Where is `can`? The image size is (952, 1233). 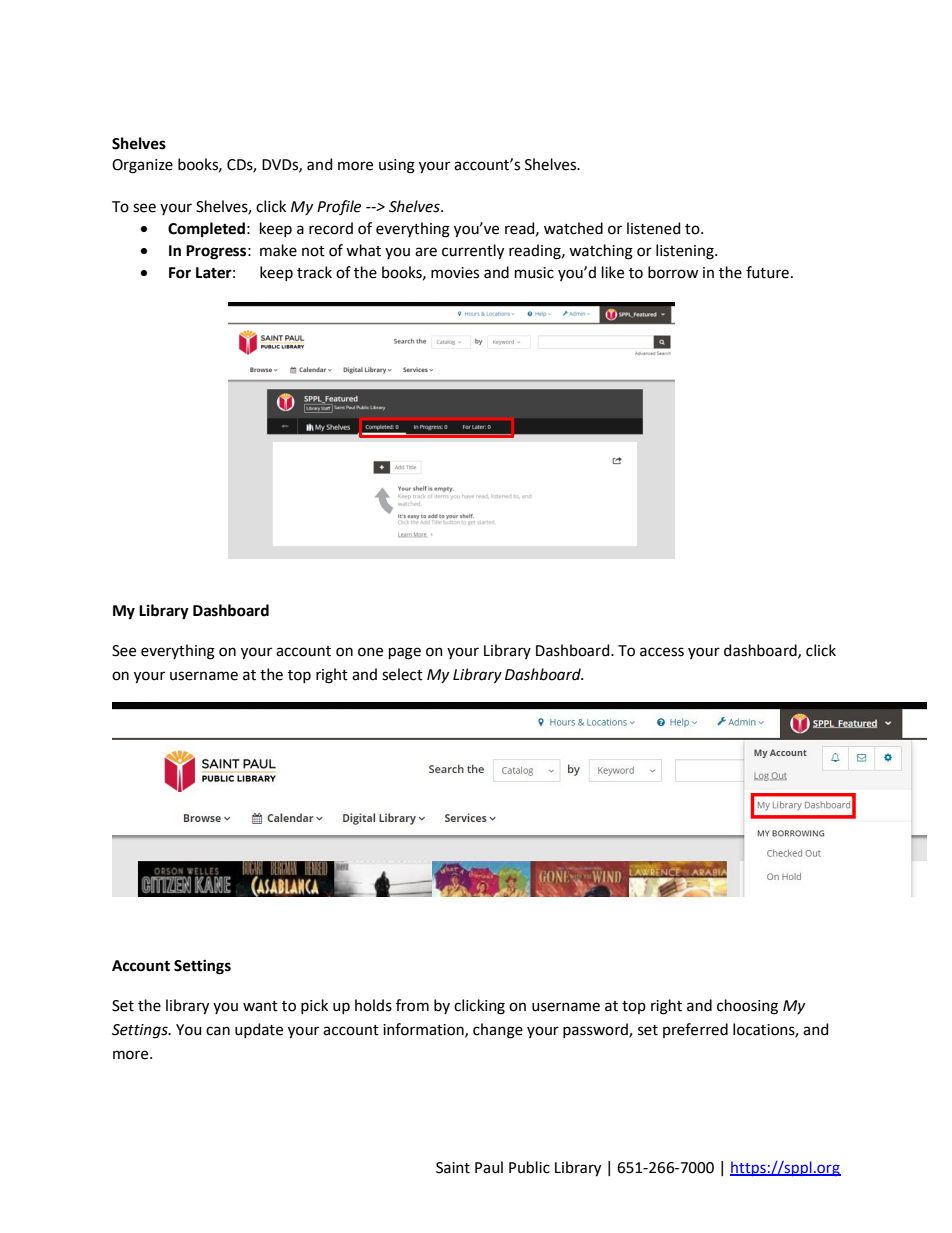
can is located at coordinates (218, 1031).
